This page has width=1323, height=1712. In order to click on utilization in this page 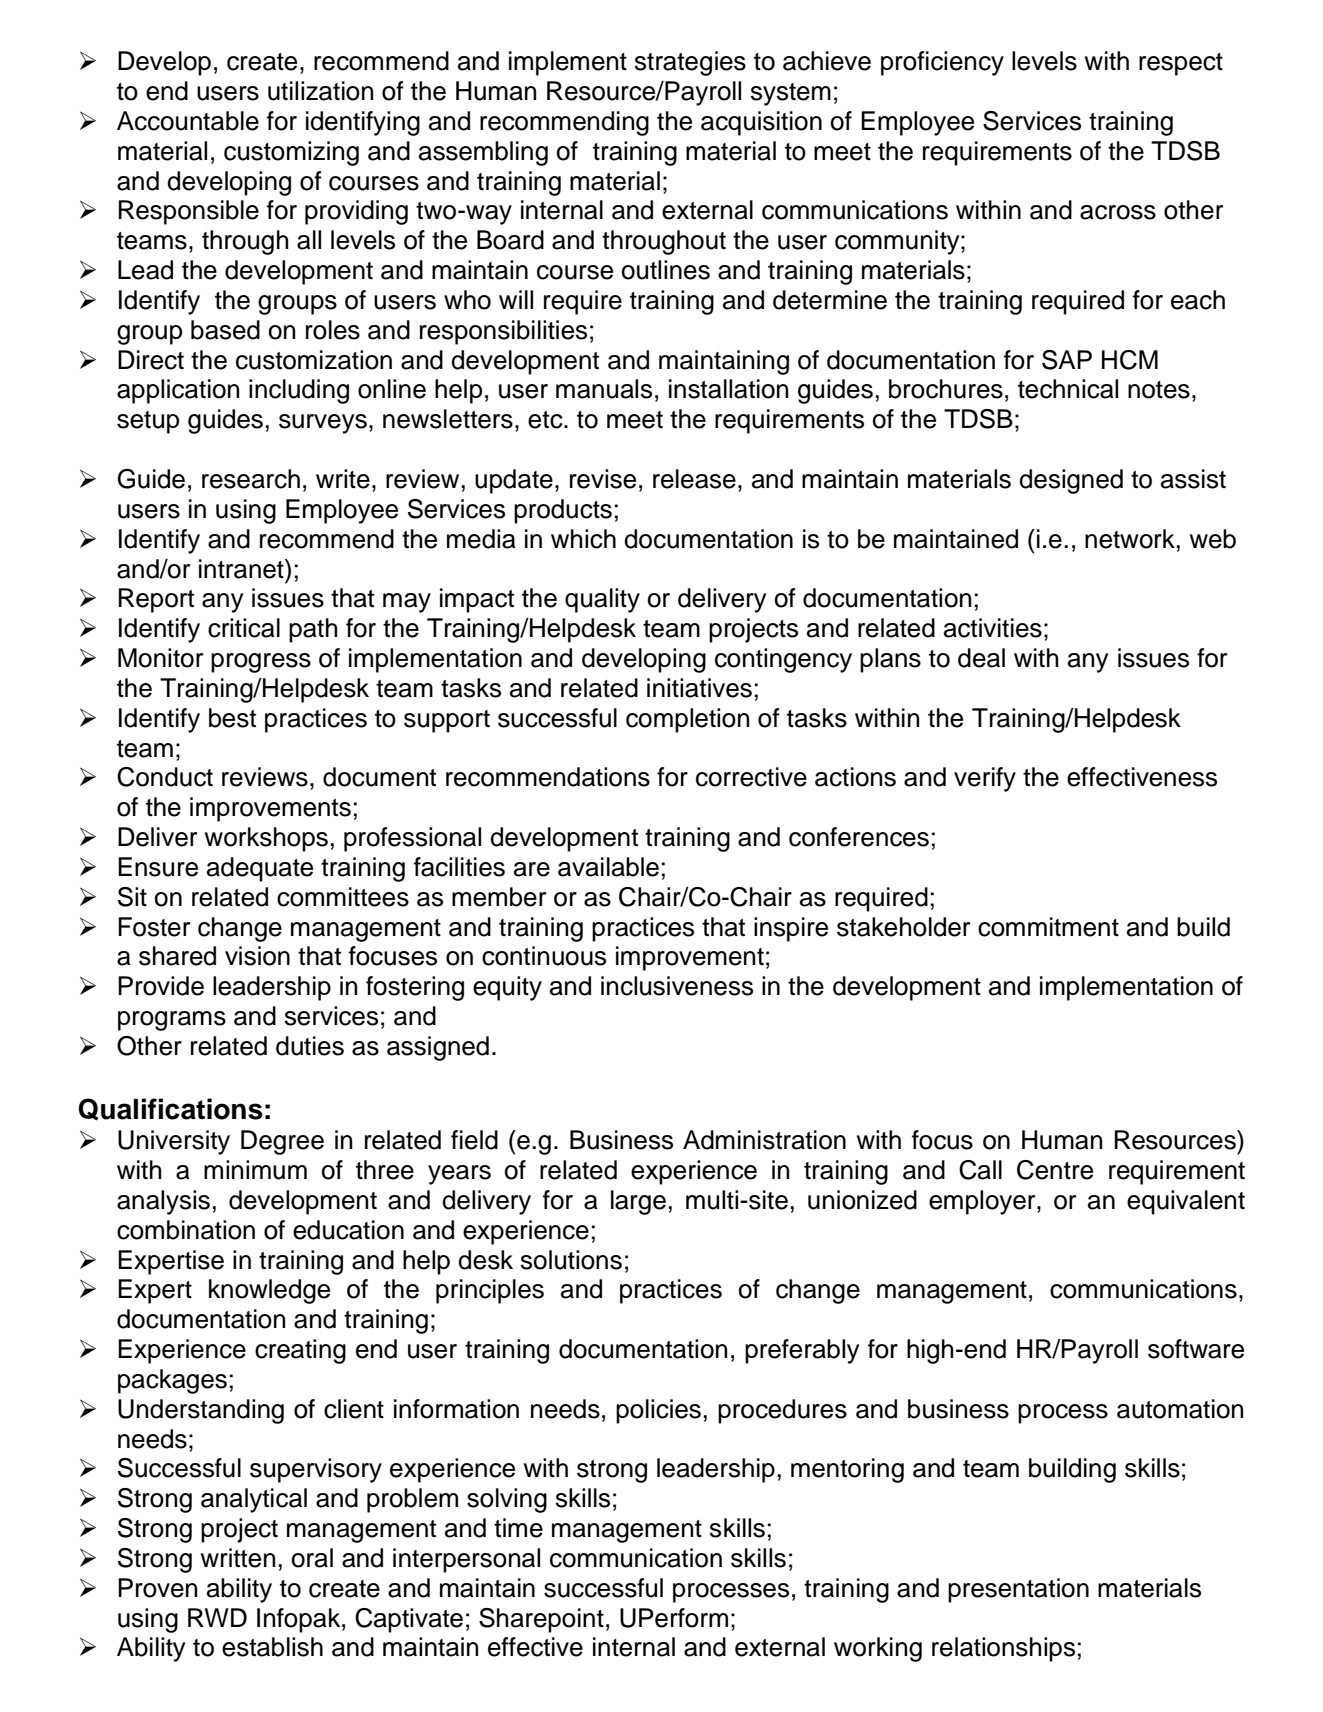, I will do `click(320, 91)`.
